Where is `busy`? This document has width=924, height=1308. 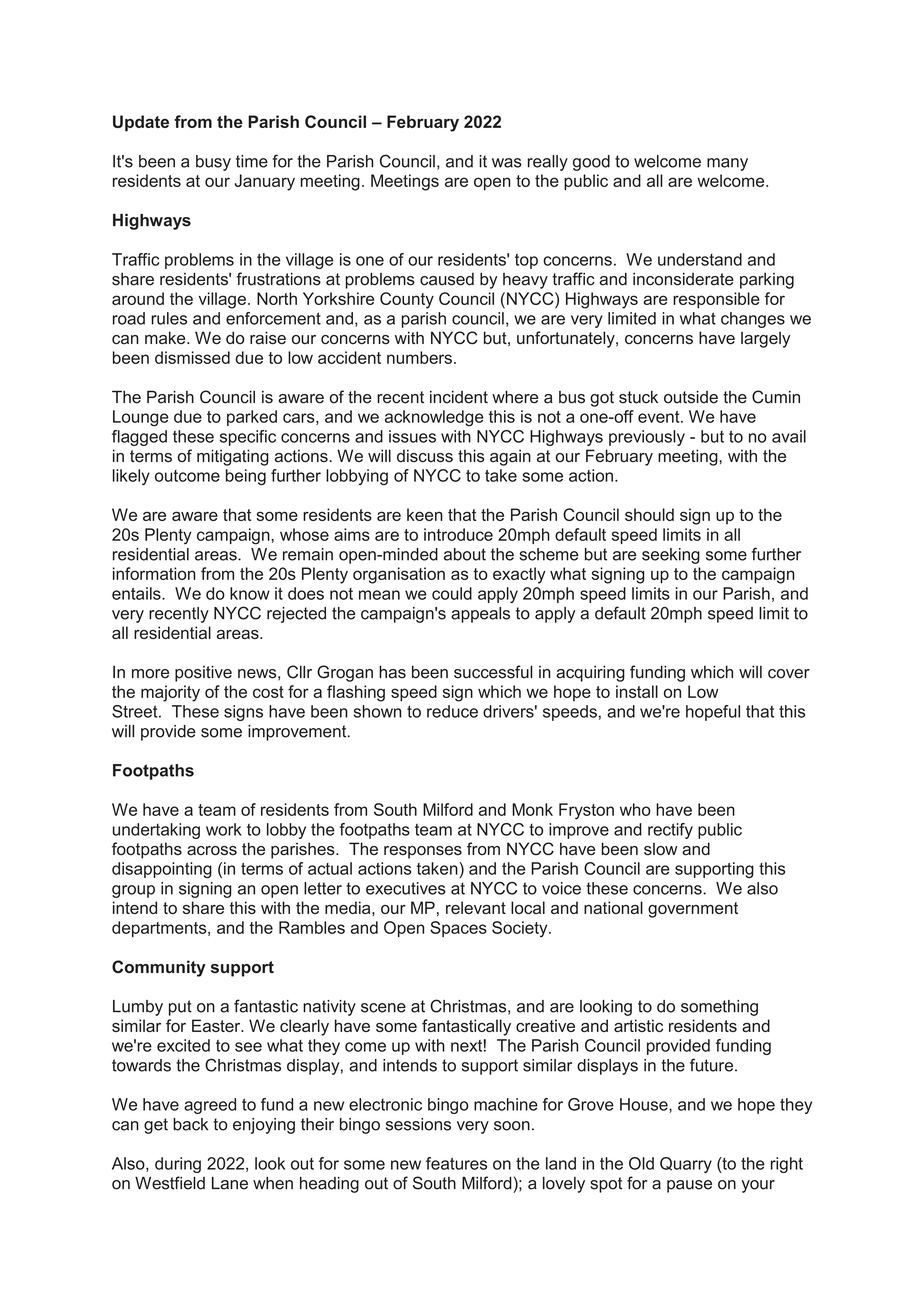 busy is located at coordinates (213, 163).
